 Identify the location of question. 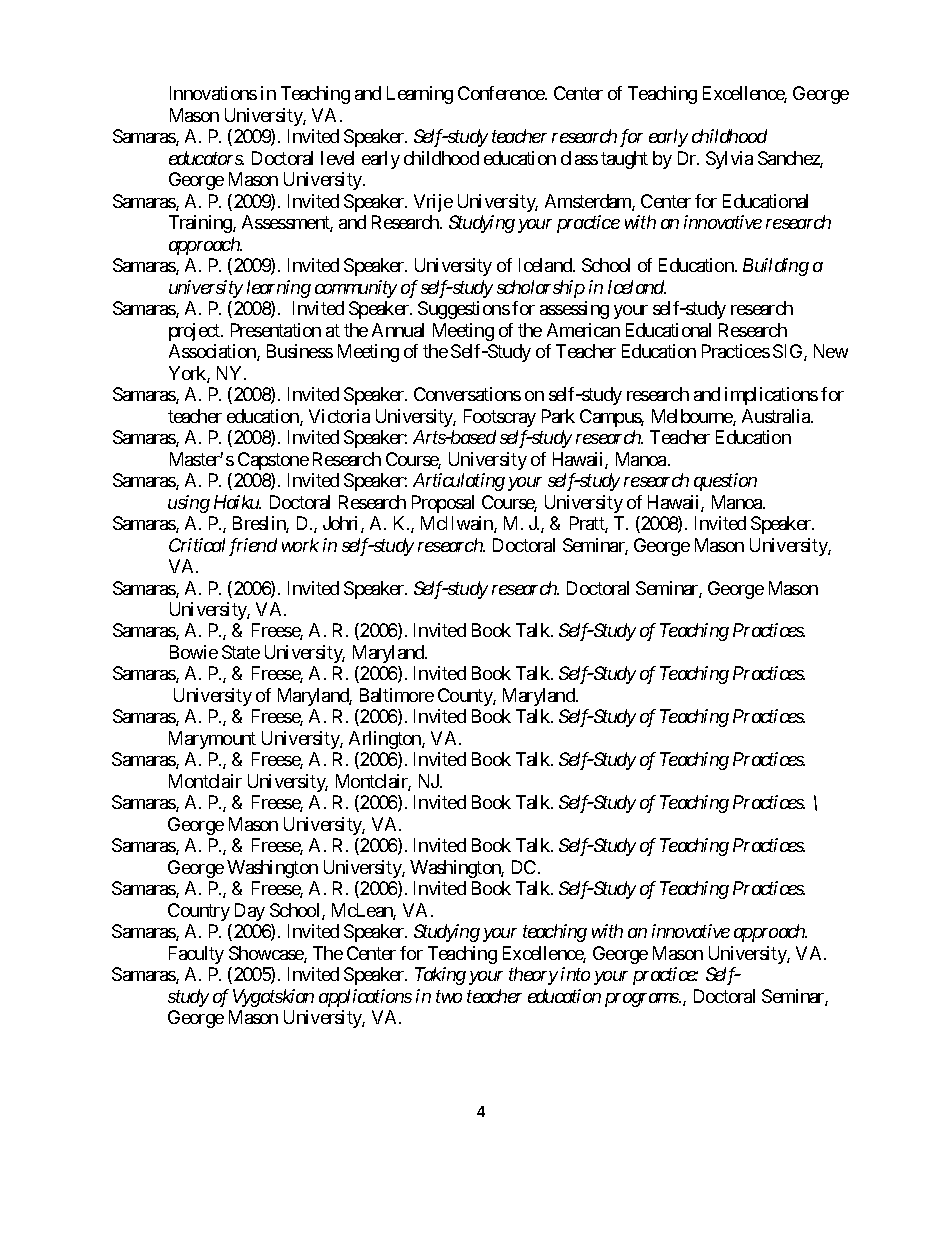
(725, 482).
